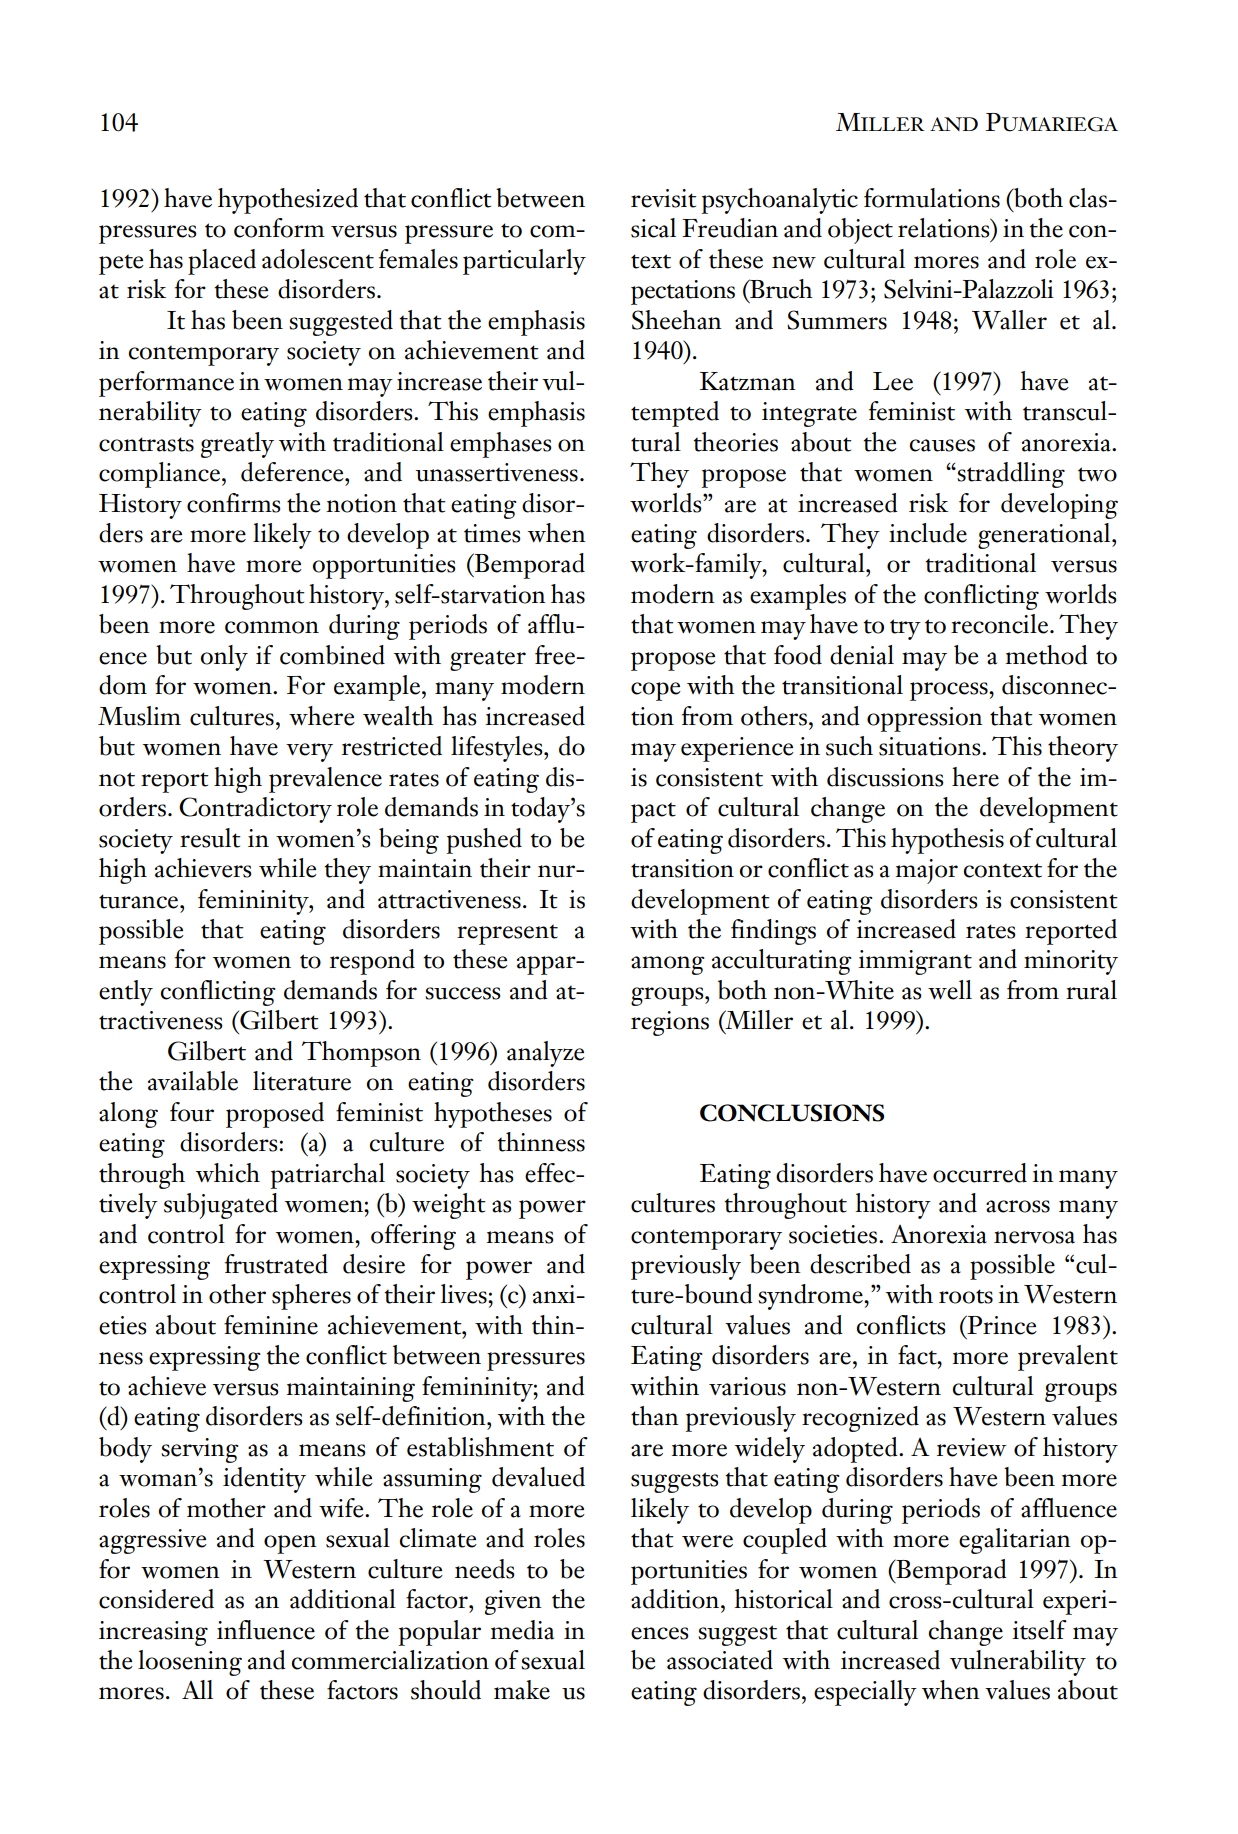  Describe the element at coordinates (1009, 320) in the page. I see `Waller` at that location.
